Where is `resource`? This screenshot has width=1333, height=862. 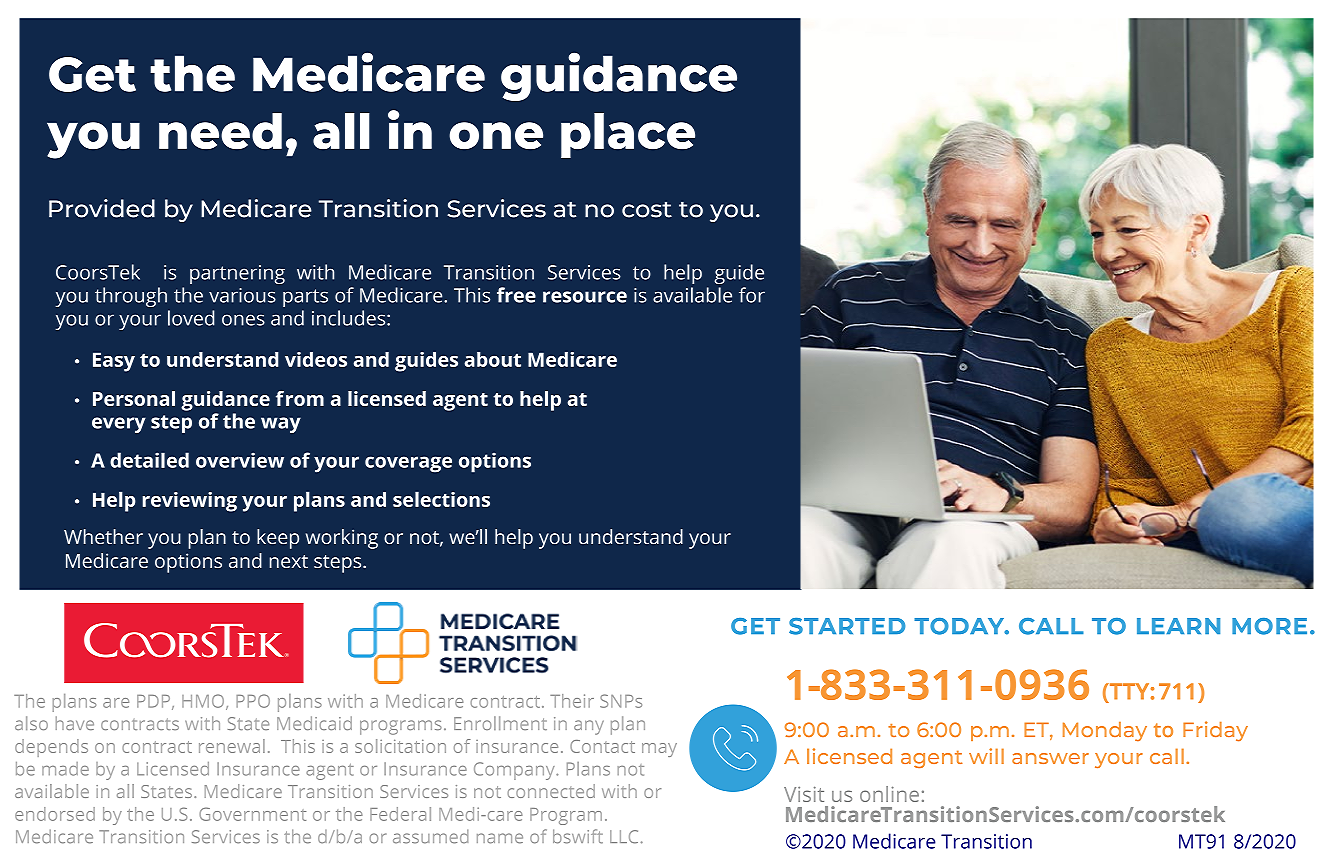 resource is located at coordinates (585, 297).
